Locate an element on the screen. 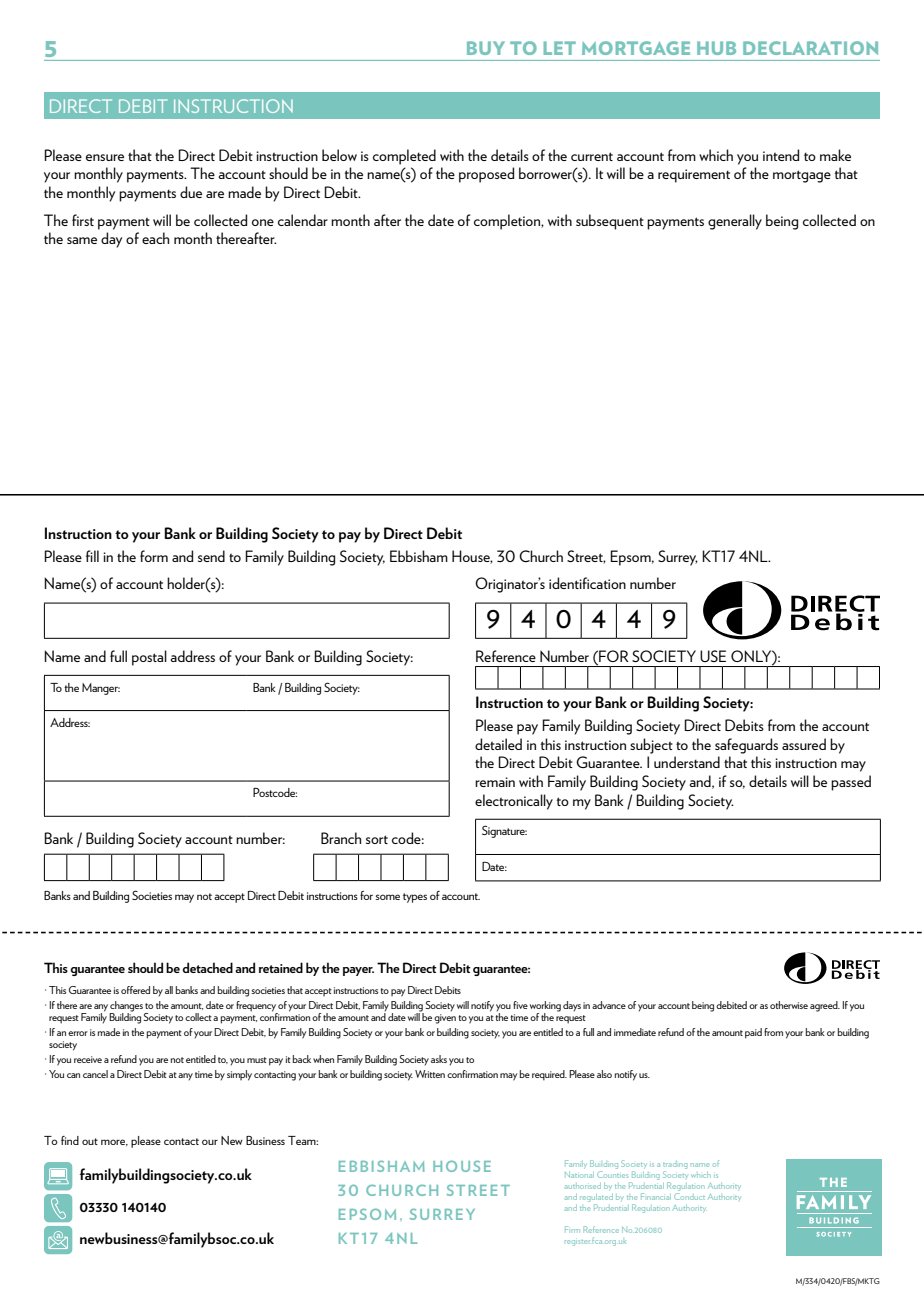  BUY is located at coordinates (486, 48).
